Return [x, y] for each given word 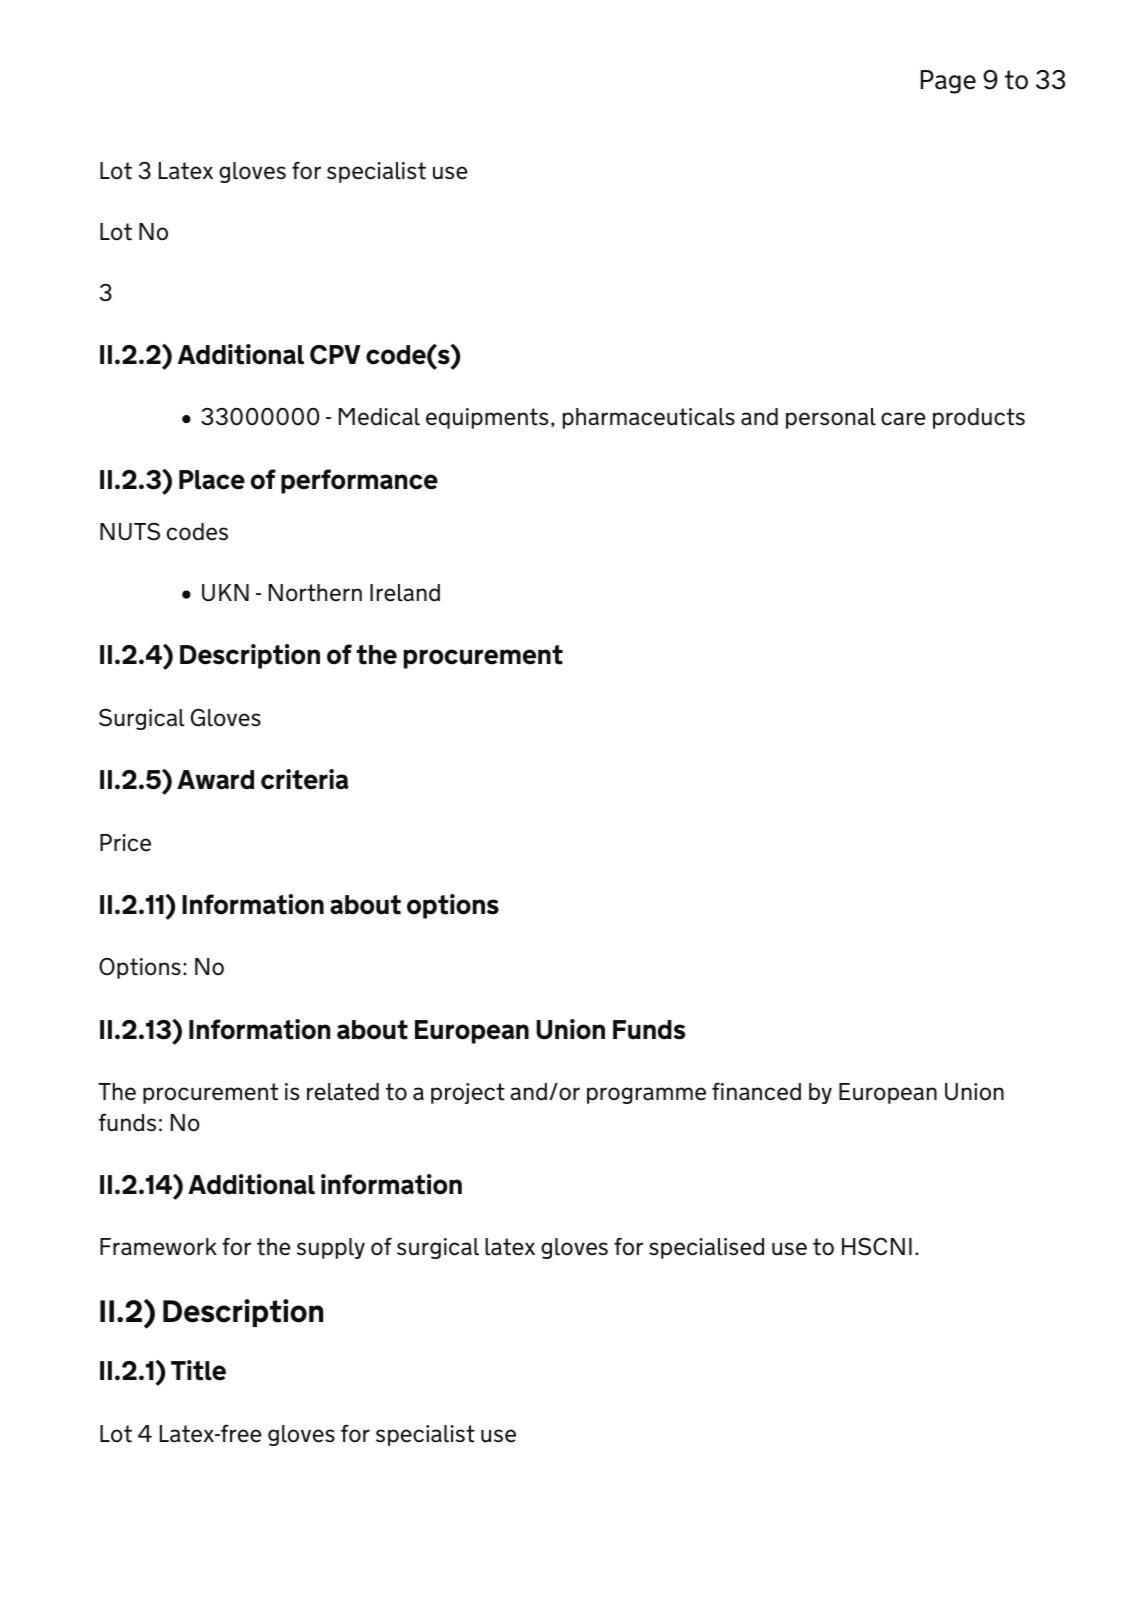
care [903, 419]
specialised [706, 1248]
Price [125, 843]
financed [756, 1092]
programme [646, 1095]
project [468, 1093]
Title [198, 1370]
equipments [487, 418]
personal [831, 418]
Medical [379, 417]
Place [212, 480]
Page [948, 82]
